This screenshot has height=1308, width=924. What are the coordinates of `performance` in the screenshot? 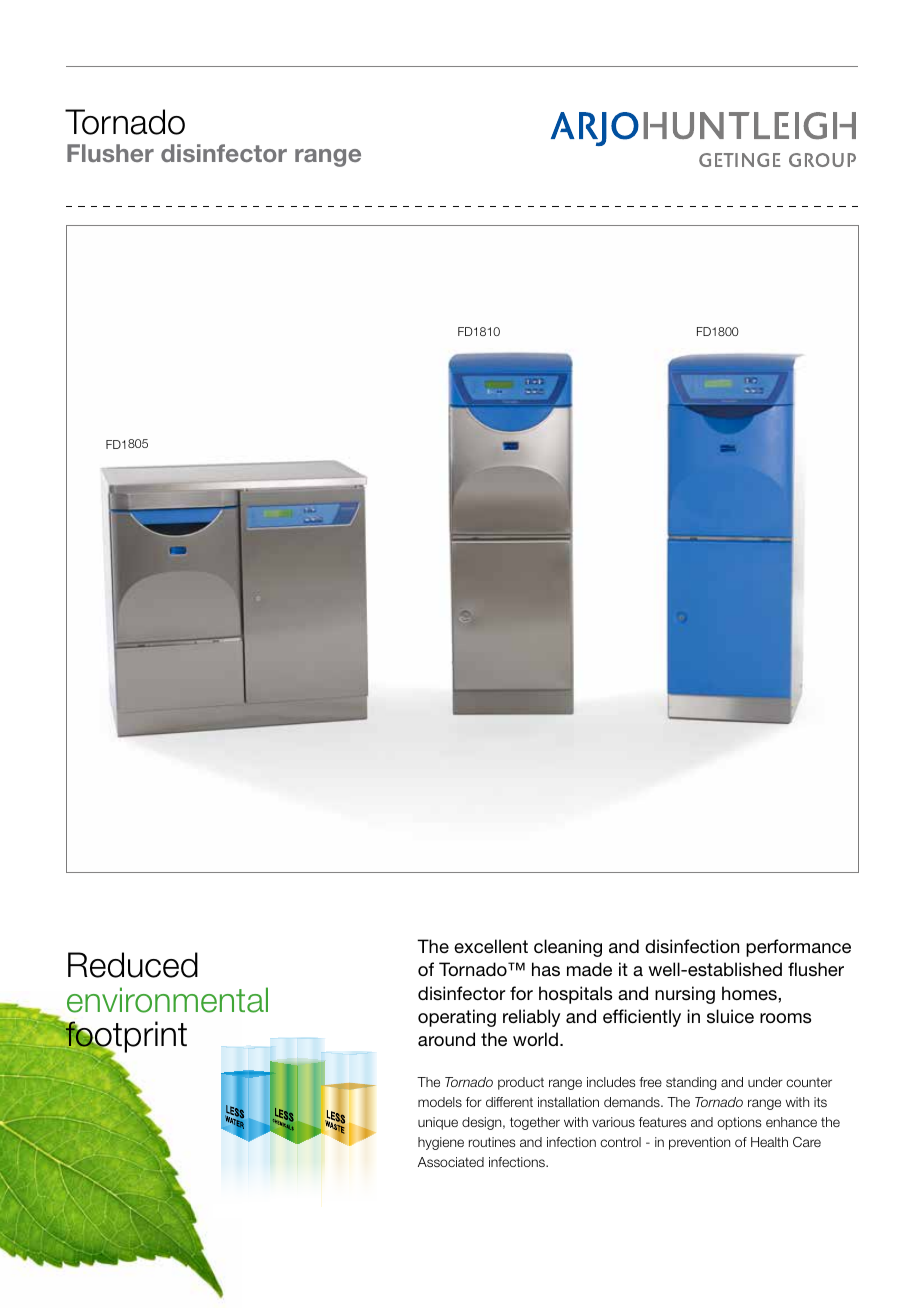 It's located at (798, 948).
